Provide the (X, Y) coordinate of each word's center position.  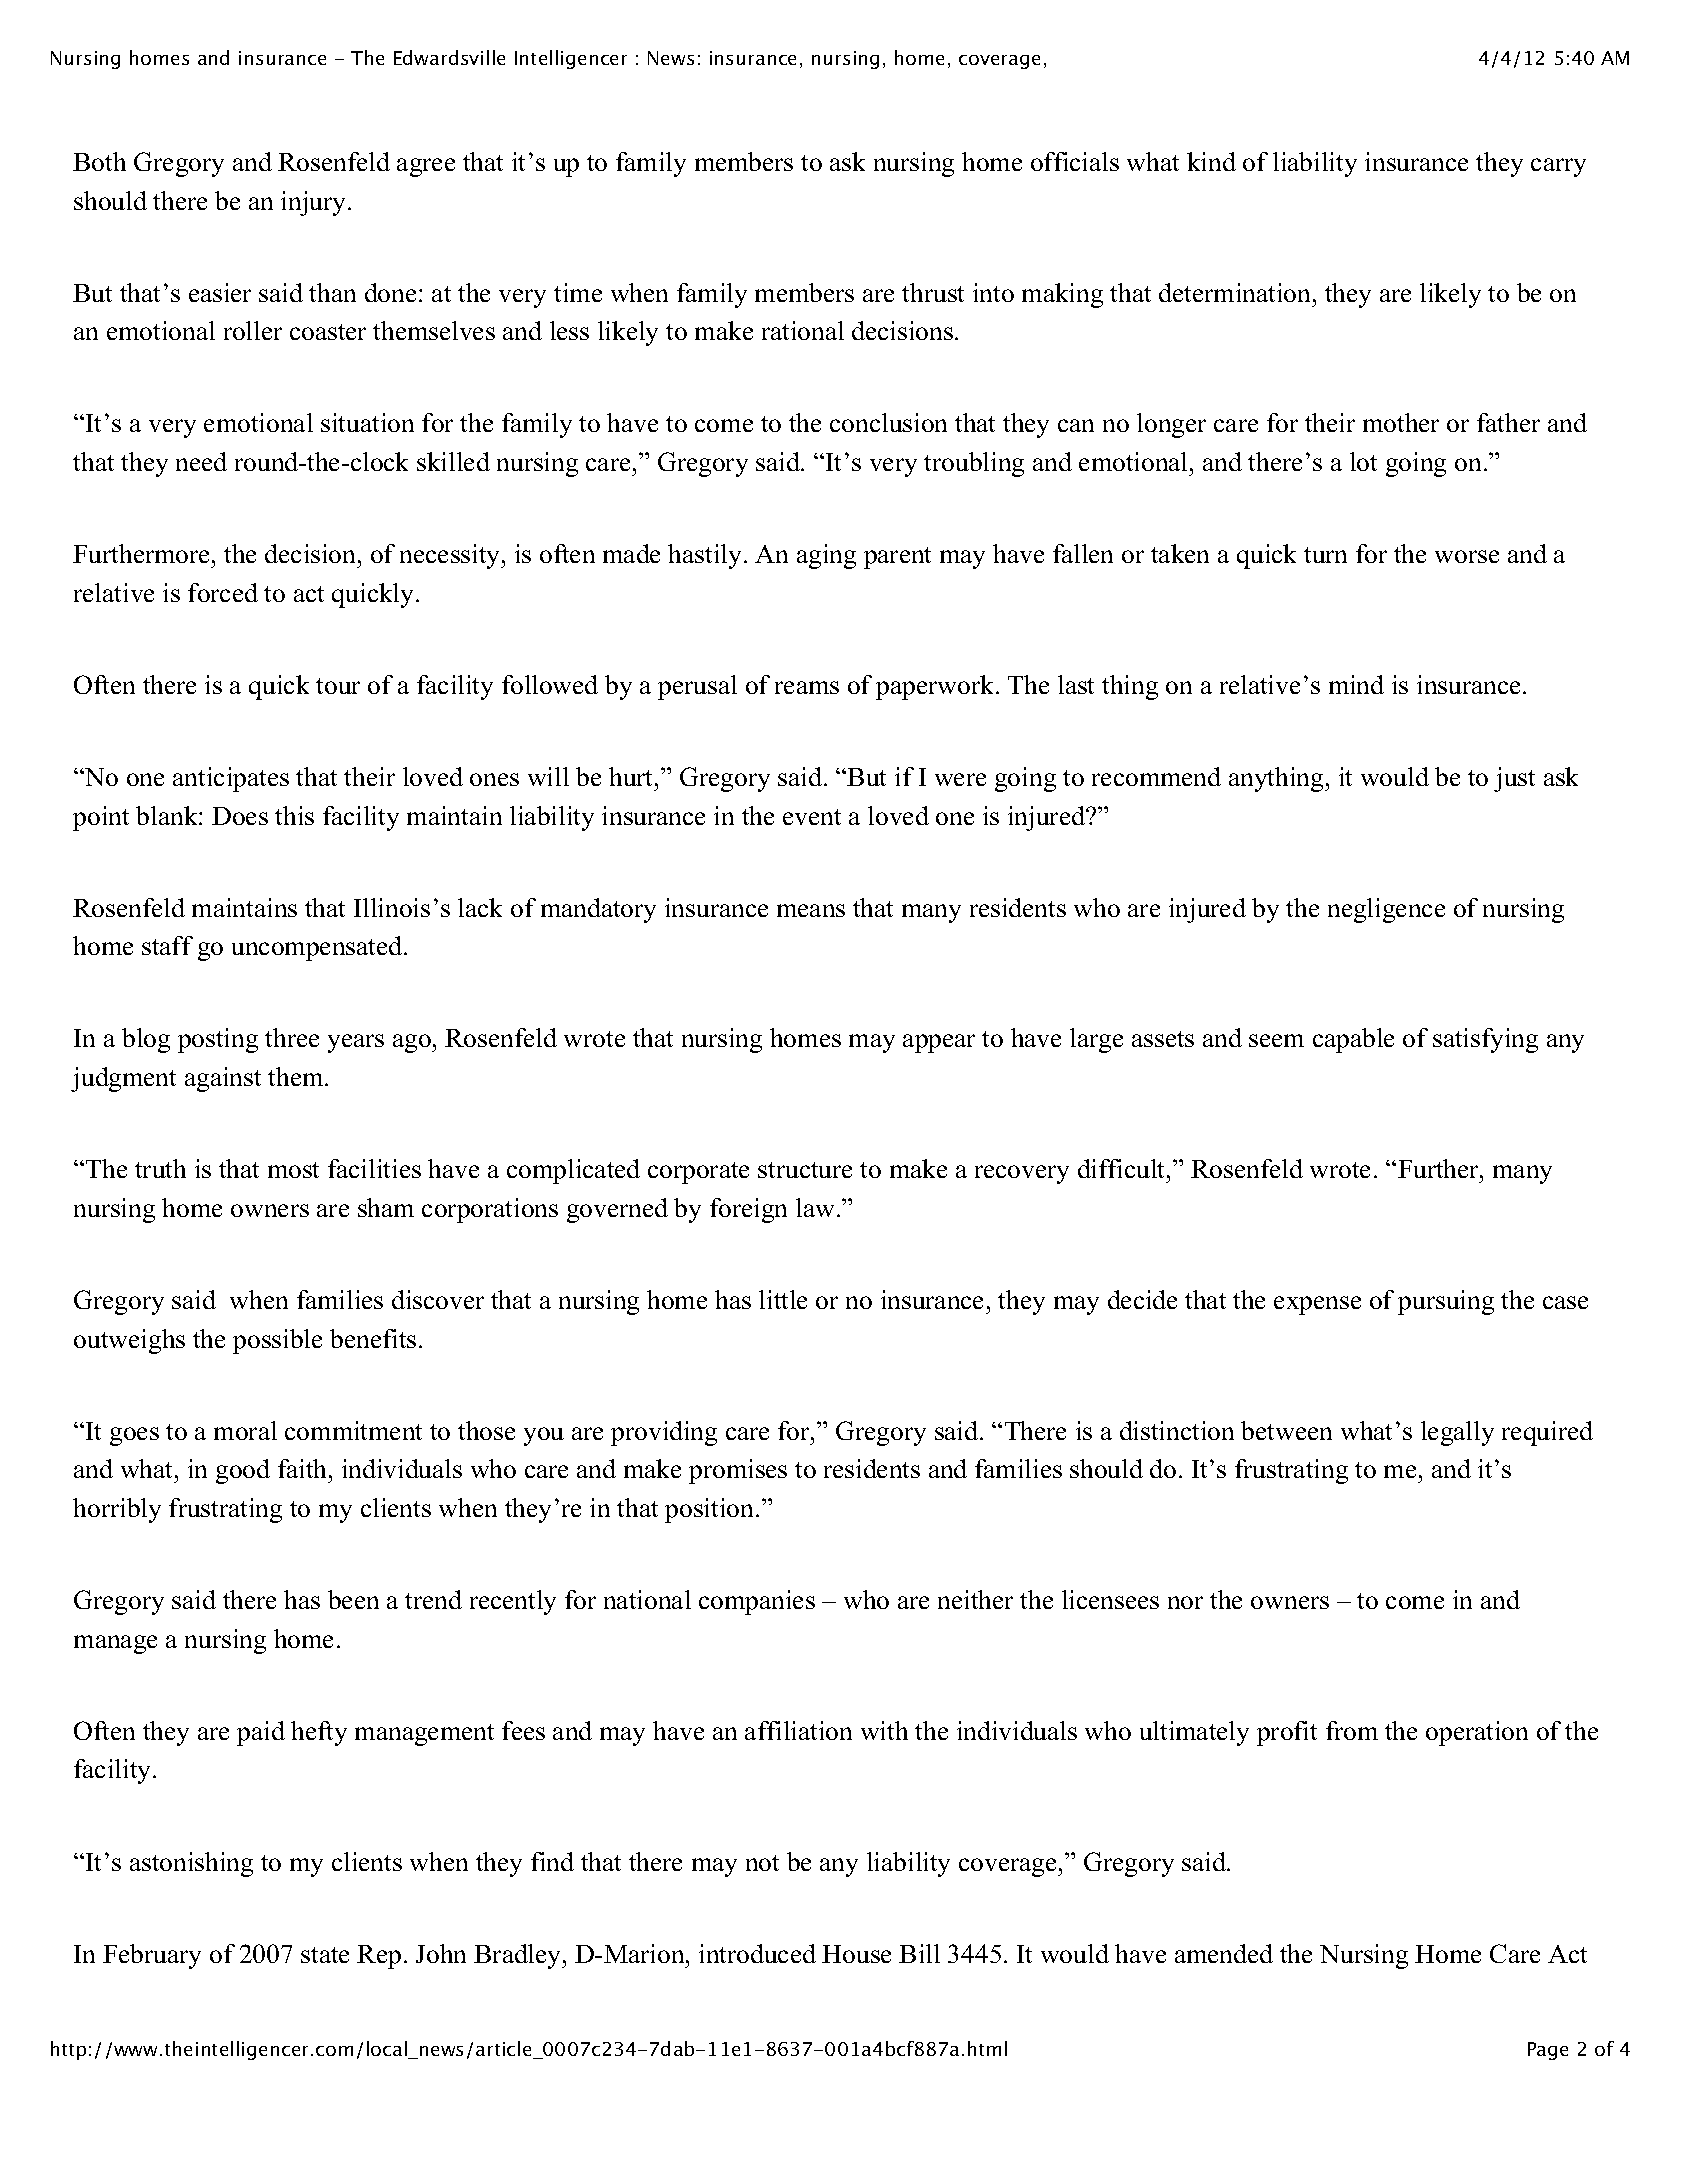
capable (1353, 1040)
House (856, 1954)
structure (805, 1170)
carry (1558, 167)
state (325, 1955)
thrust (933, 292)
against (223, 1079)
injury (315, 203)
